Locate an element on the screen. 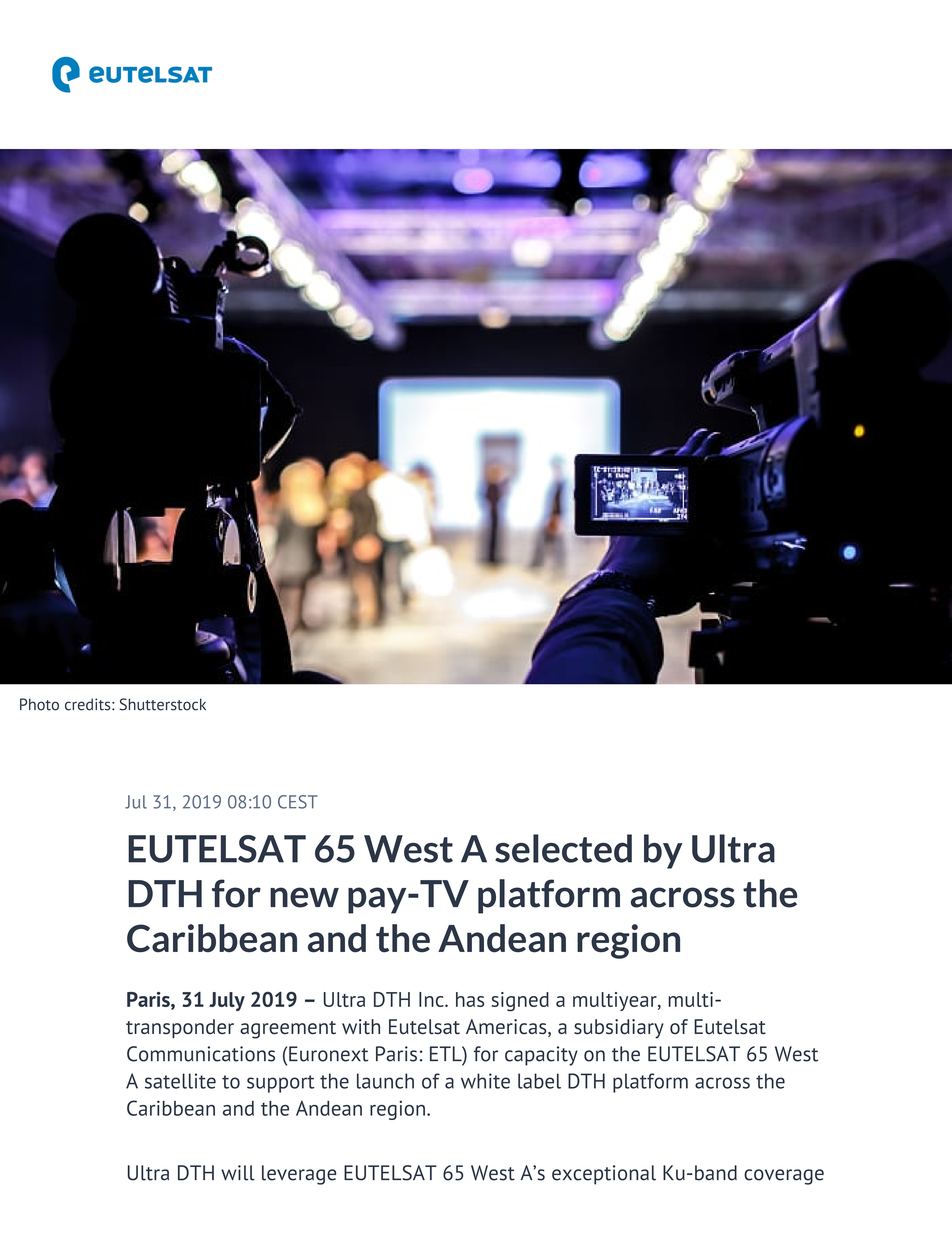 The height and width of the screenshot is (1233, 952). Inc is located at coordinates (432, 999).
